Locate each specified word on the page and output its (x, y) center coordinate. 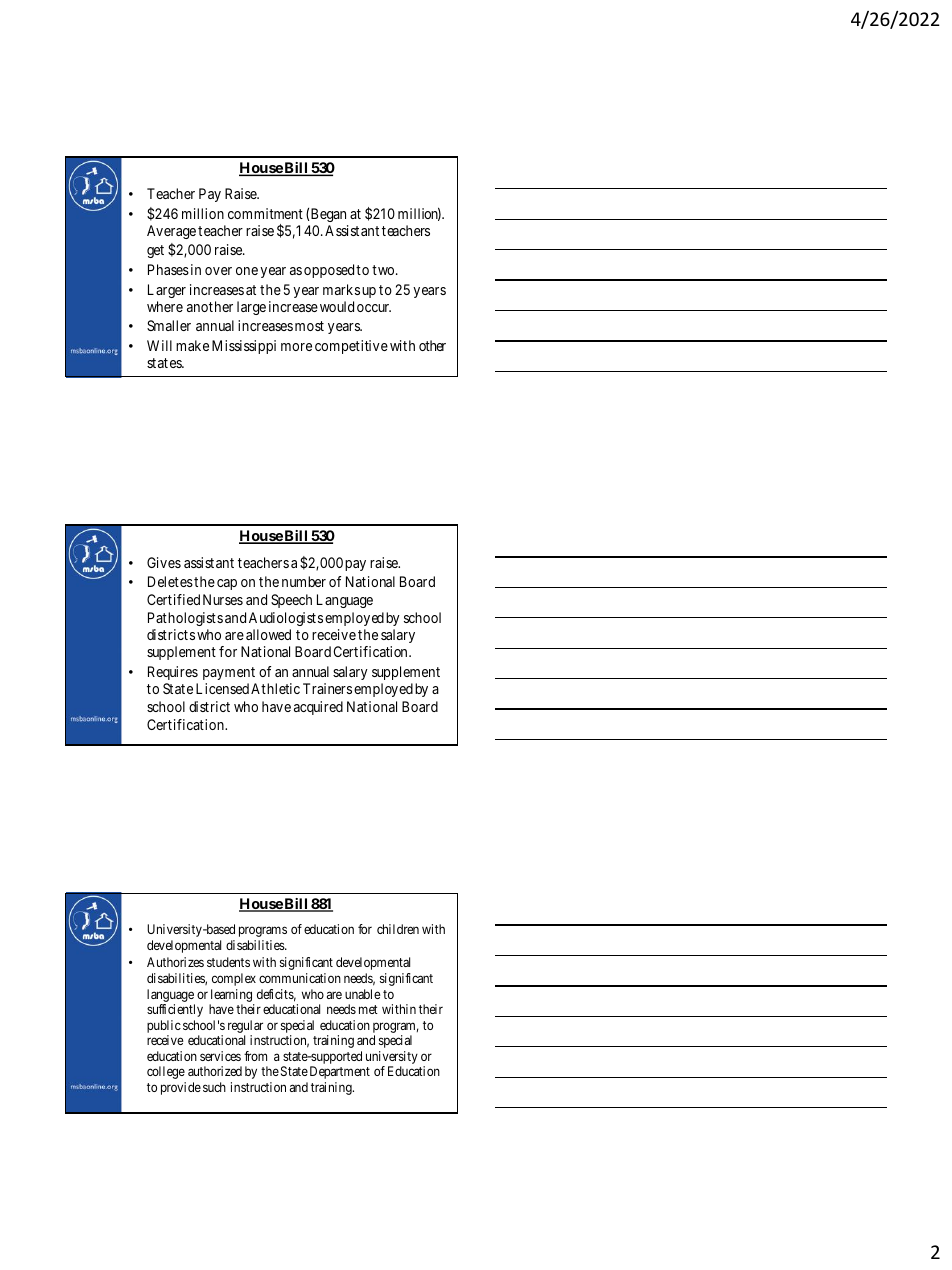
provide (181, 1088)
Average (171, 232)
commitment (265, 213)
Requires (173, 673)
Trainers (327, 688)
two (383, 270)
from (255, 1056)
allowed (268, 634)
